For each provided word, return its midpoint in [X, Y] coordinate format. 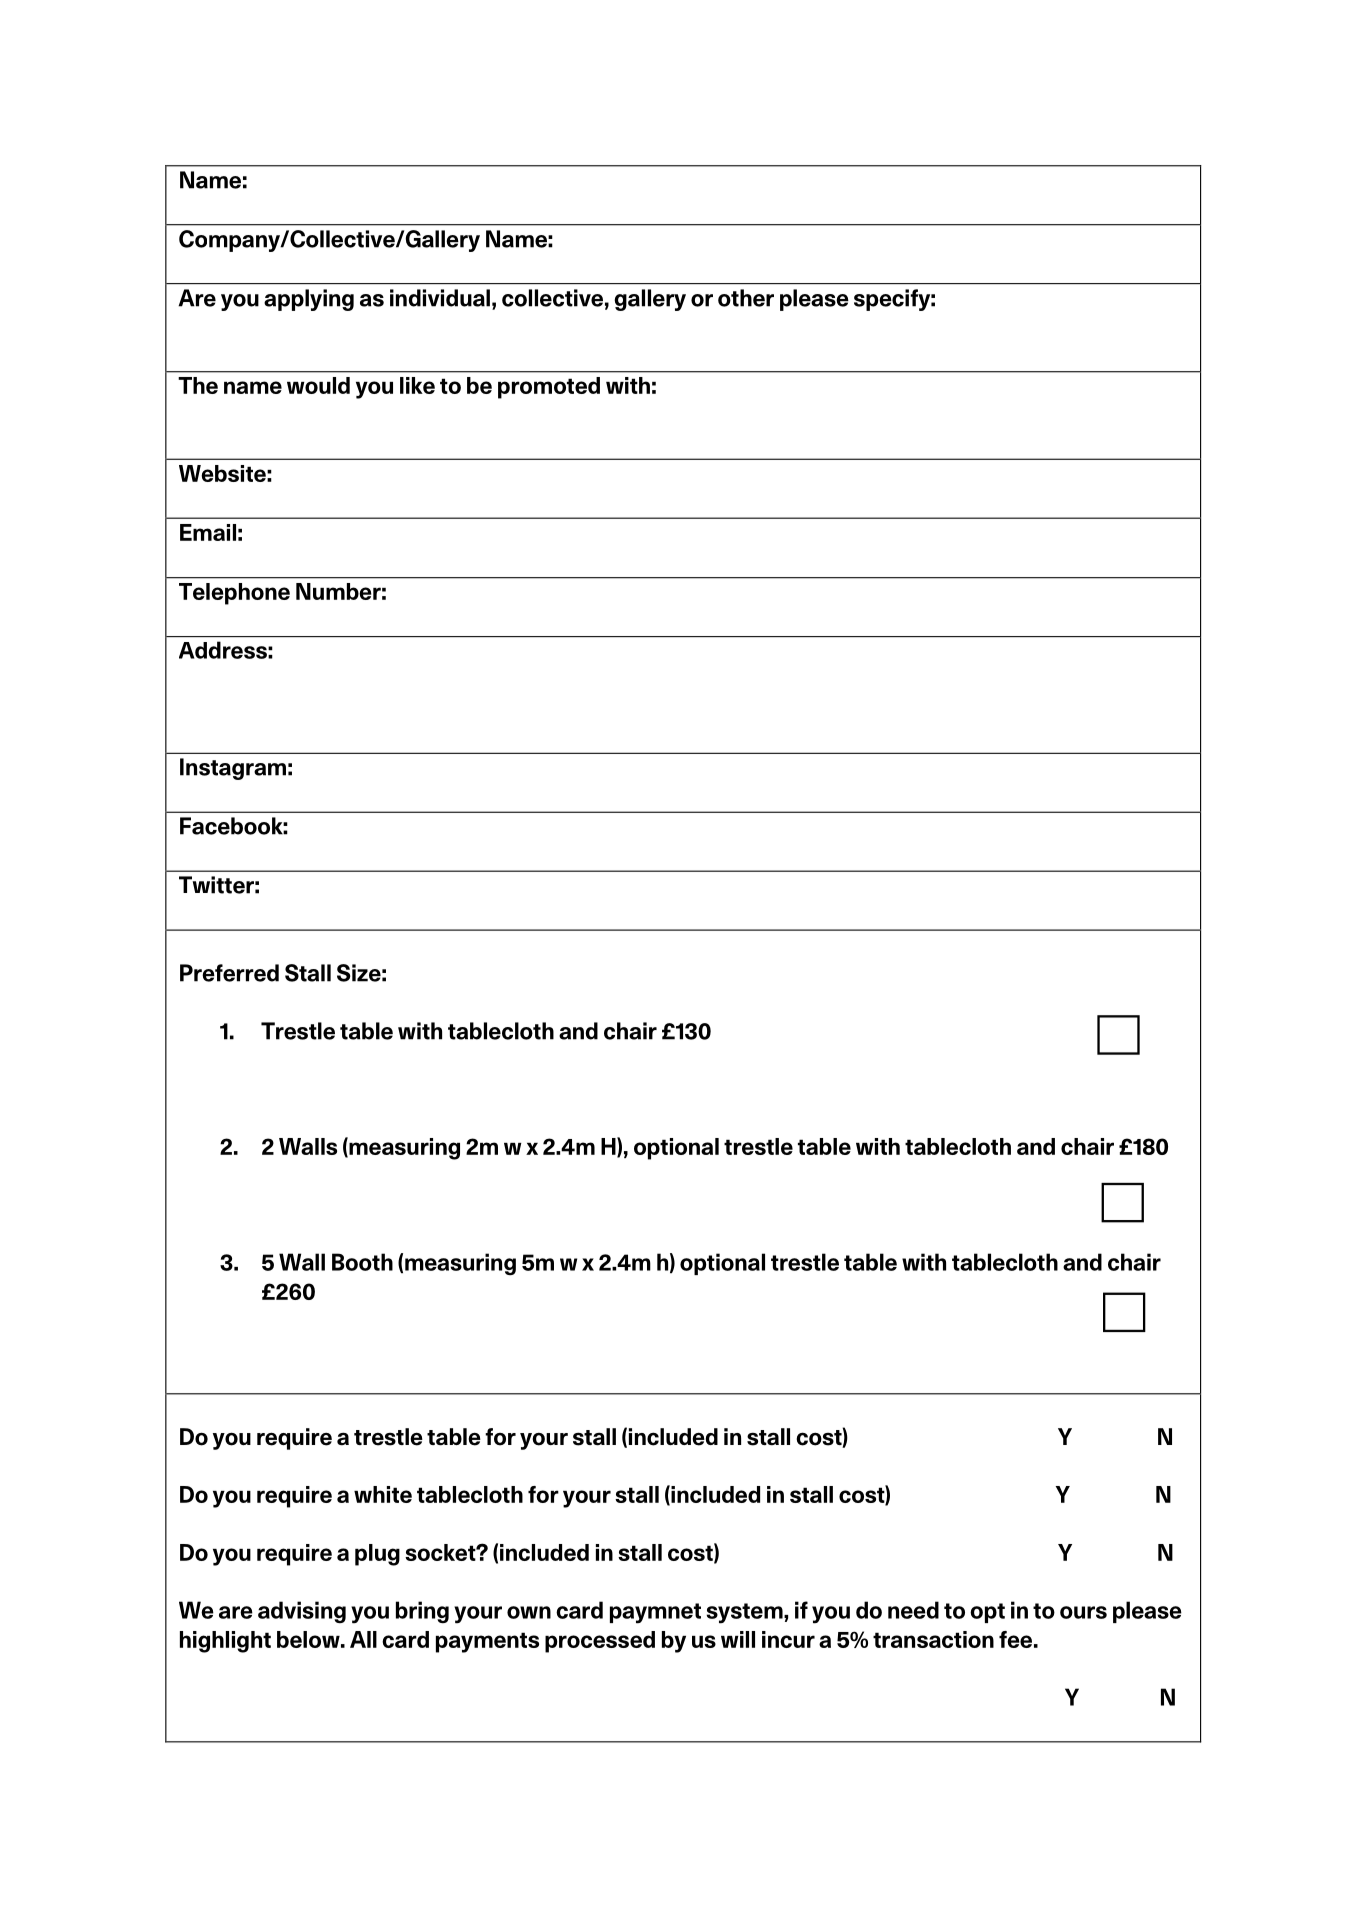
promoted [549, 388]
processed [600, 1642]
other [746, 298]
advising [302, 1612]
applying [309, 300]
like [417, 385]
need [913, 1610]
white [383, 1494]
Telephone [234, 594]
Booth [362, 1262]
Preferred [229, 973]
